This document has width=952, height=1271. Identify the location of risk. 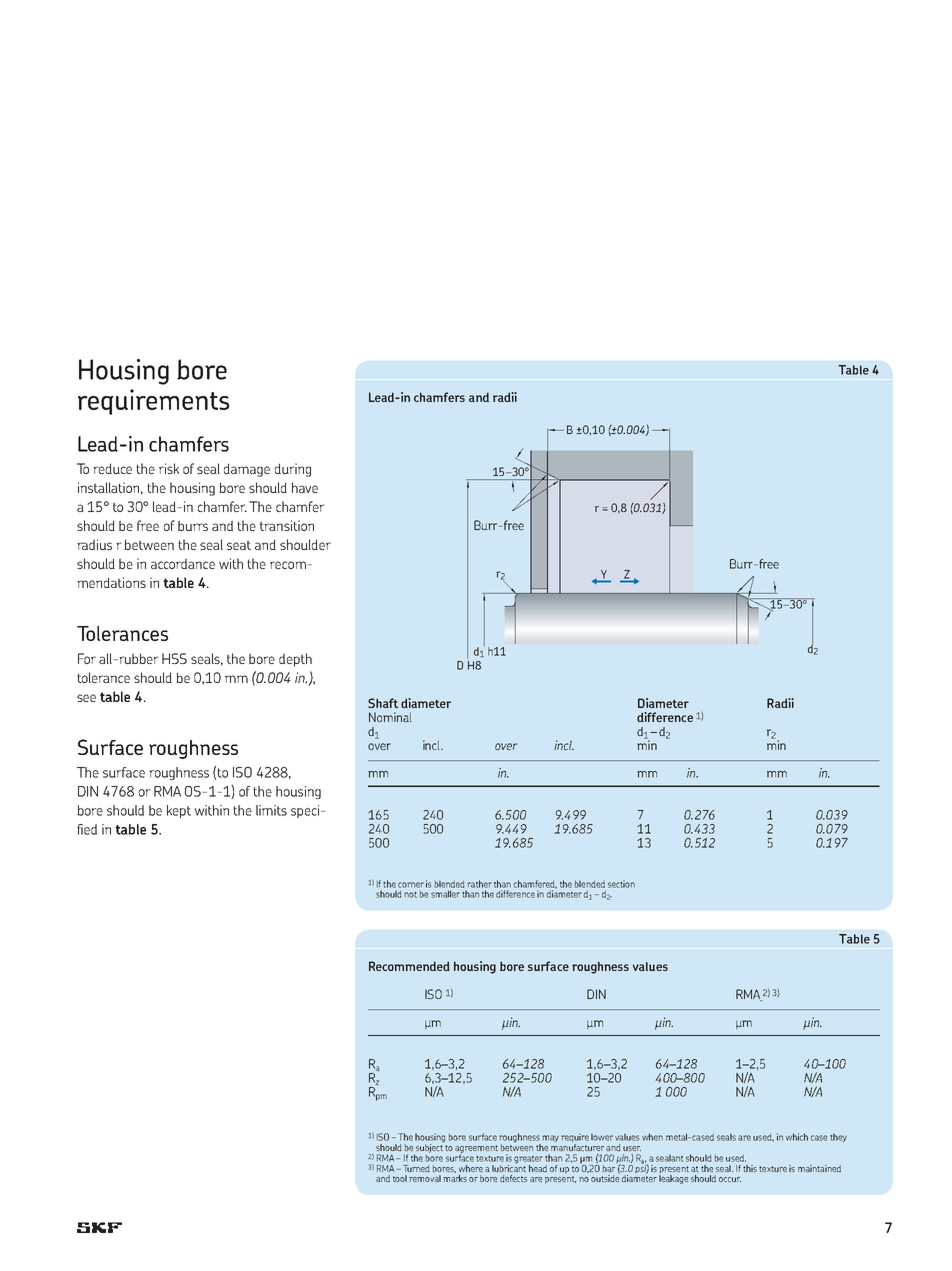
(169, 468).
